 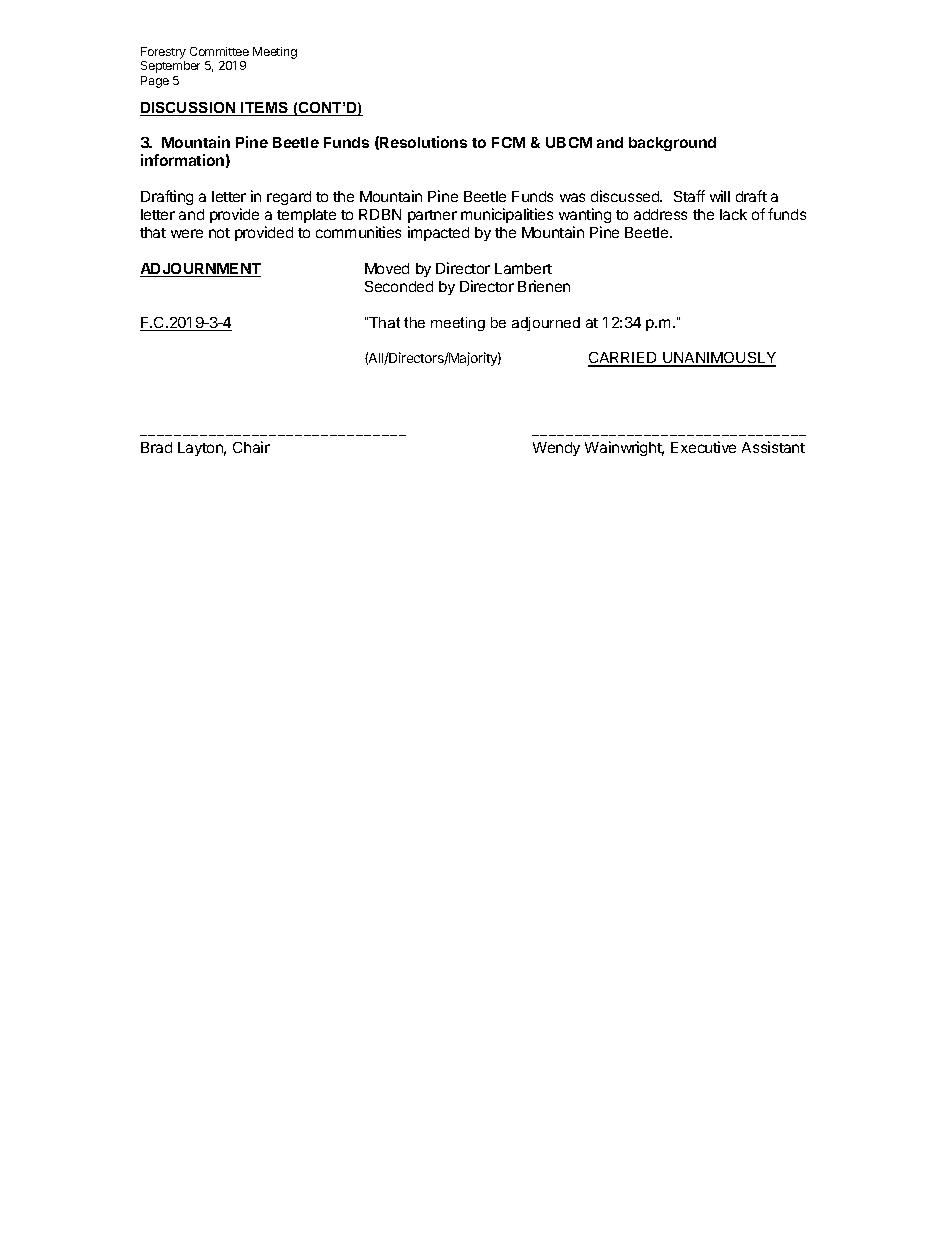 I want to click on Committee, so click(x=219, y=51).
